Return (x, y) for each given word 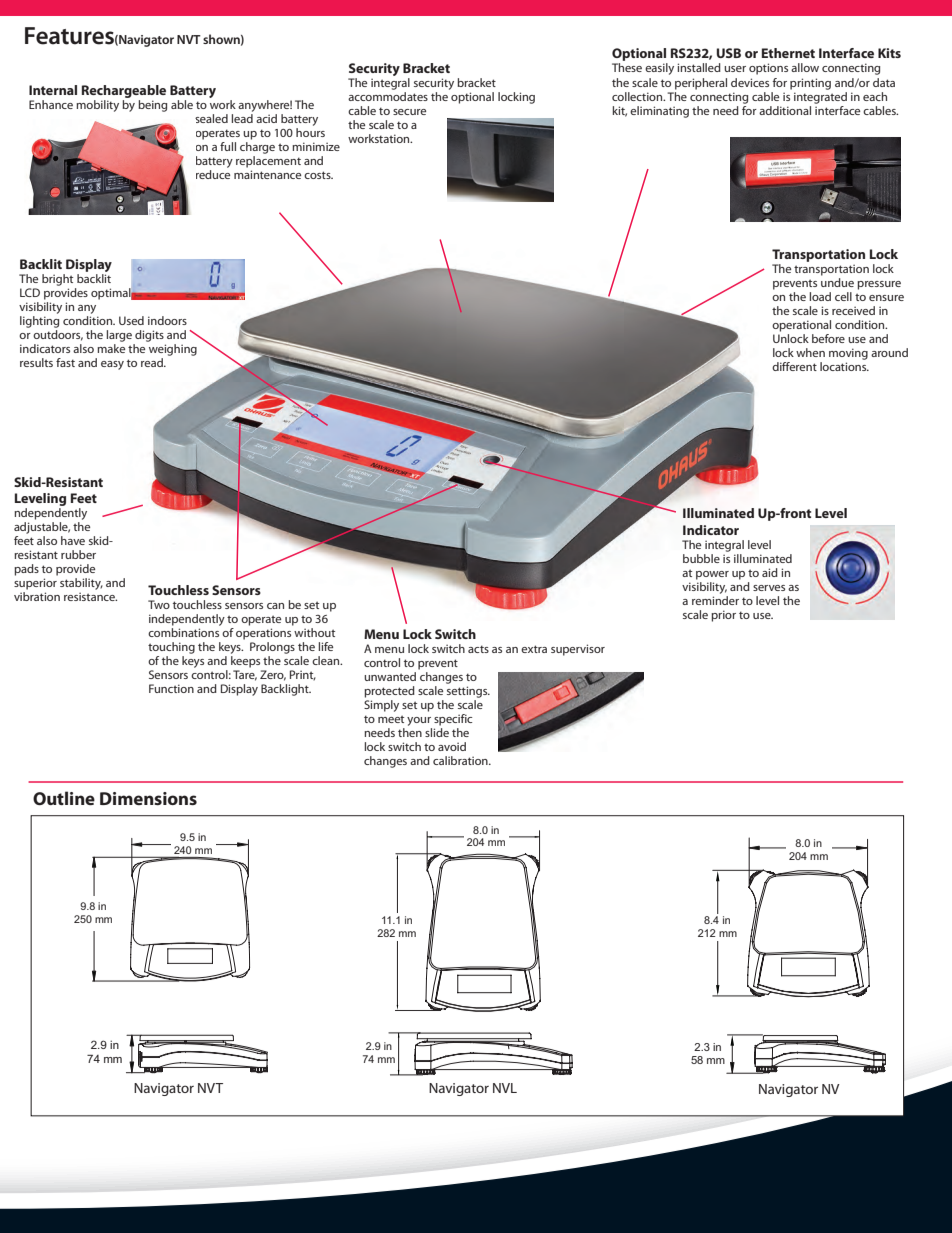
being (152, 106)
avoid (452, 746)
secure (409, 112)
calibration (461, 760)
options (768, 69)
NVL (505, 1088)
